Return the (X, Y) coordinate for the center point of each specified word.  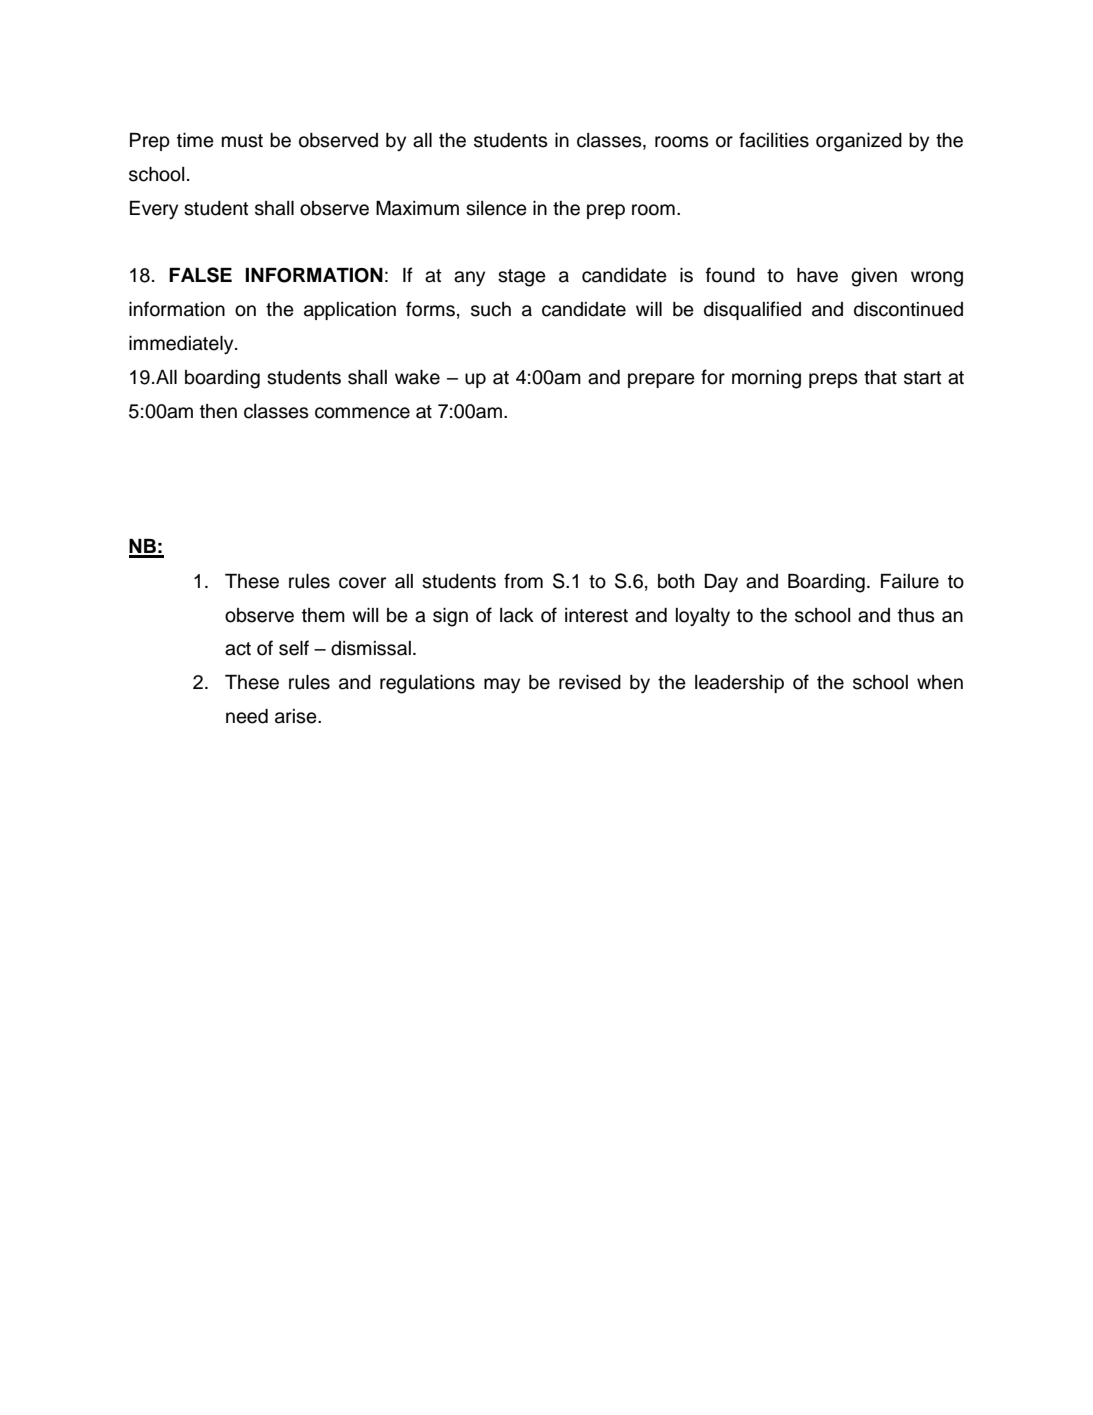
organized (859, 142)
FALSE (200, 275)
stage (522, 278)
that (880, 377)
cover (362, 583)
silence (496, 208)
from (523, 581)
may (502, 686)
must (242, 141)
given (874, 277)
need (247, 716)
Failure (910, 581)
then (218, 411)
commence (362, 413)
